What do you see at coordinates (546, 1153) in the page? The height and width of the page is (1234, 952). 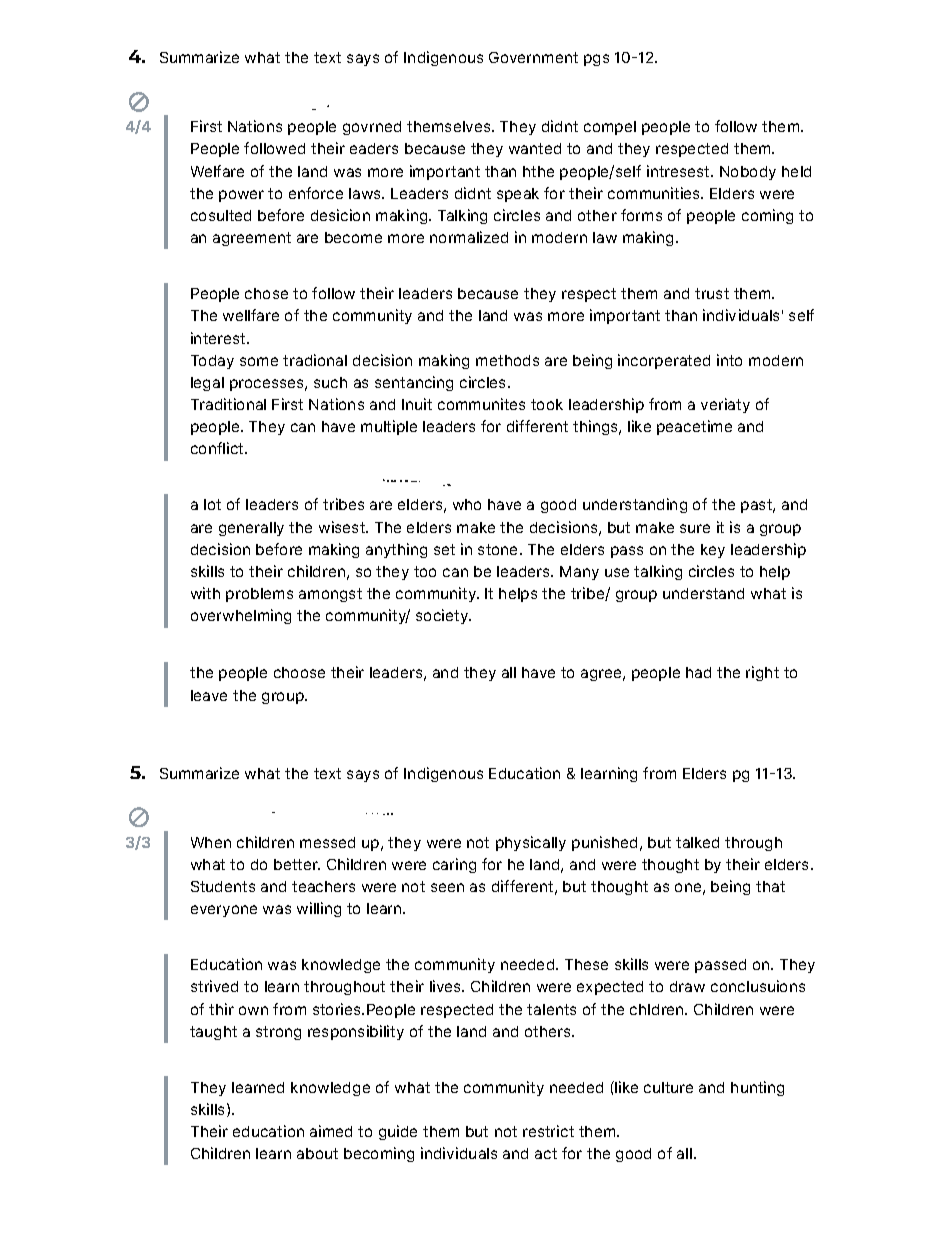 I see `act` at bounding box center [546, 1153].
